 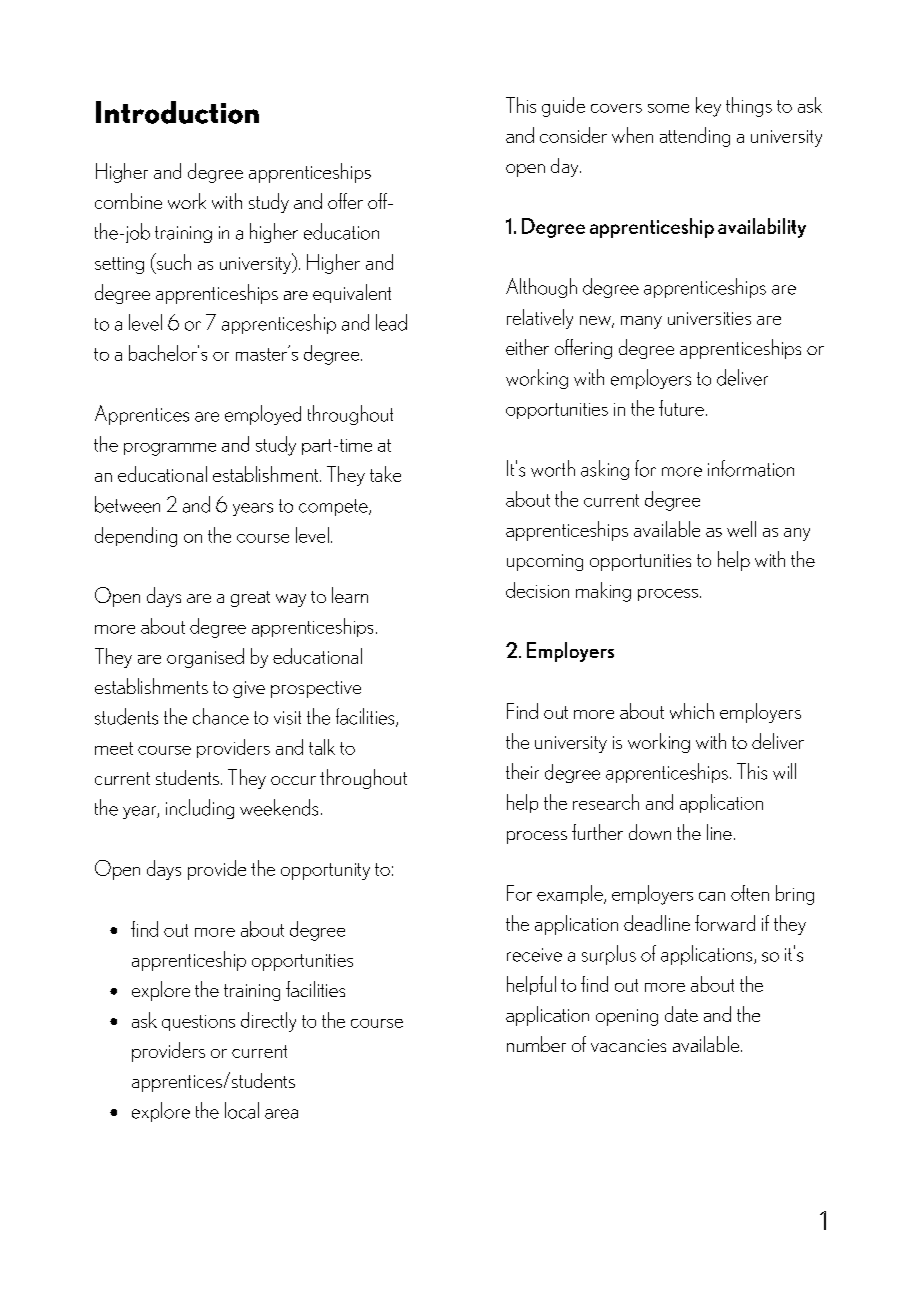 I want to click on number, so click(x=536, y=1044).
